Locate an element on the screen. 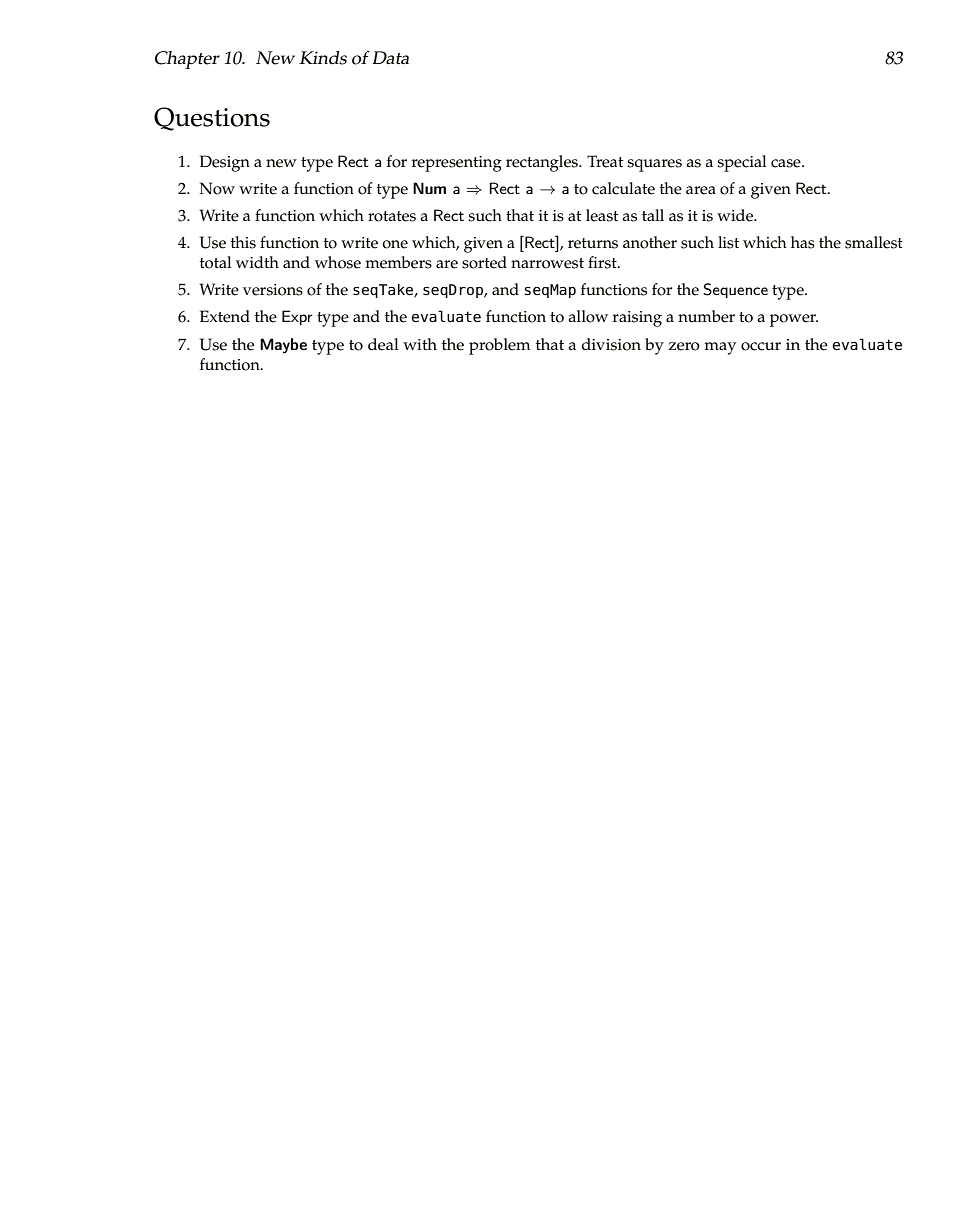 This screenshot has height=1209, width=980. Data is located at coordinates (391, 58).
